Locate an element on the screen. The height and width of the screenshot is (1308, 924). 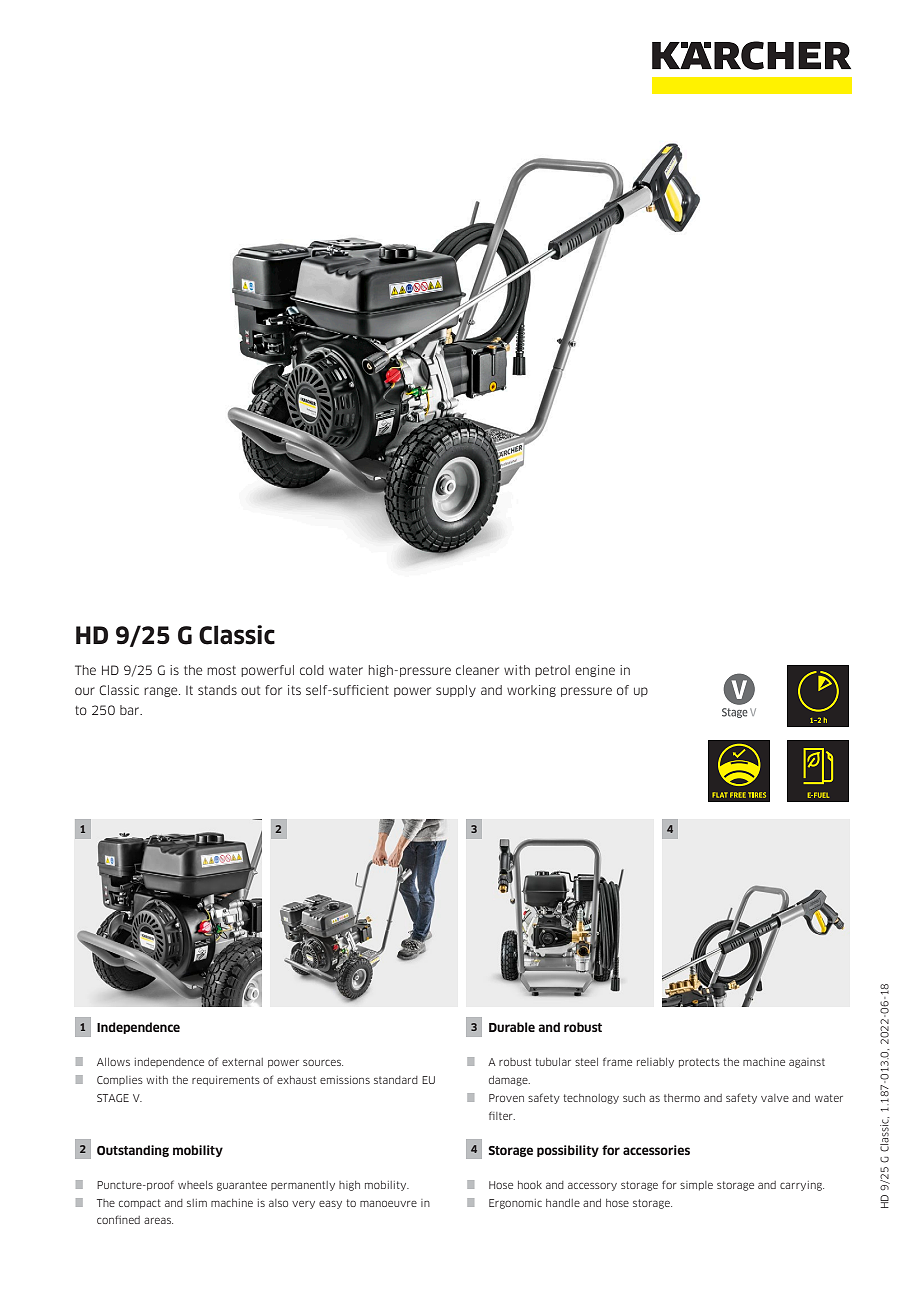
external is located at coordinates (242, 1062).
